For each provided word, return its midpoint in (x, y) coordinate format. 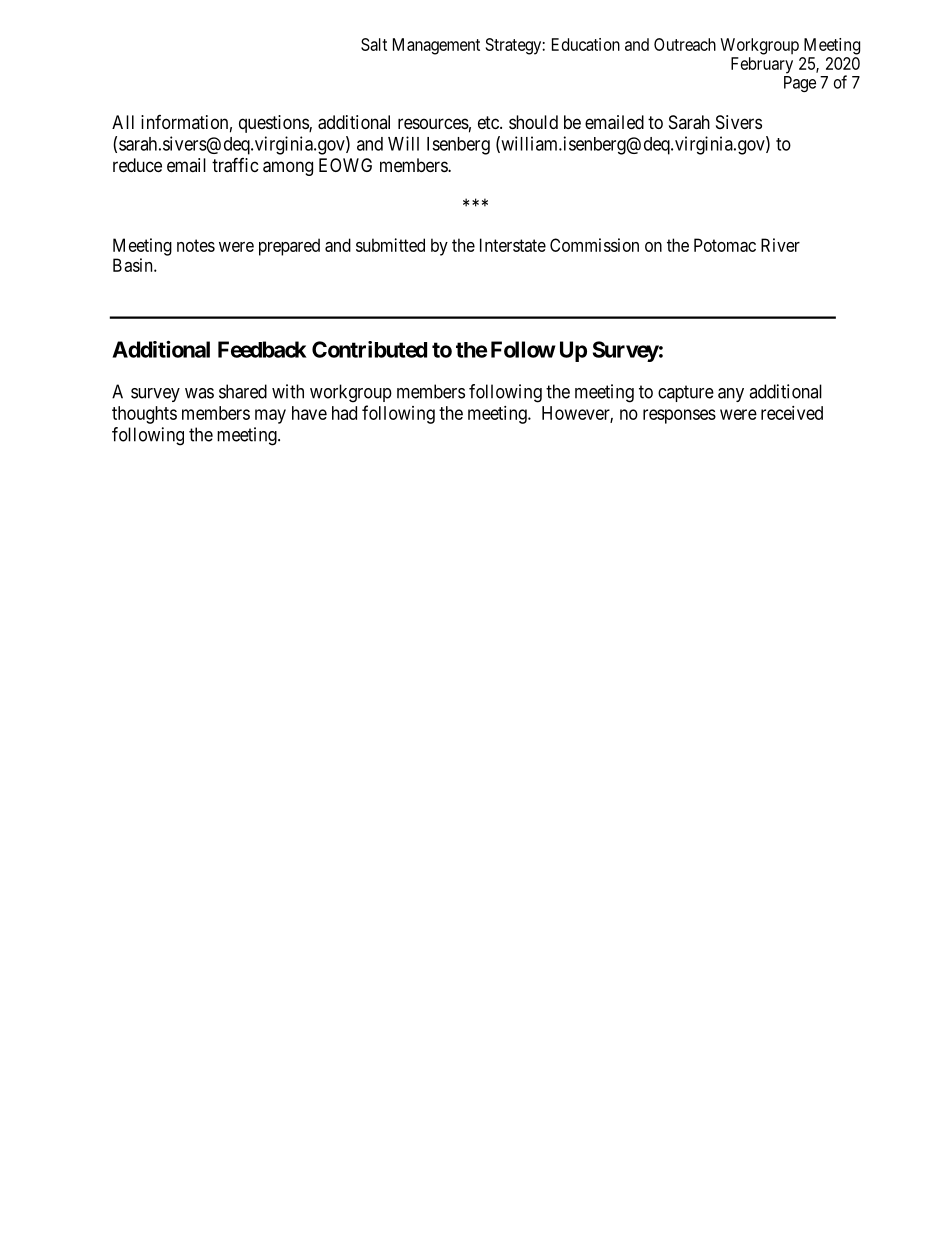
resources (433, 123)
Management (436, 46)
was (199, 393)
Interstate (513, 245)
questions (274, 124)
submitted (390, 245)
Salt (374, 44)
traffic (235, 165)
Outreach (685, 44)
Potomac (725, 245)
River (780, 245)
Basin (134, 265)
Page (800, 84)
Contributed (369, 349)
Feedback (262, 349)
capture (686, 393)
